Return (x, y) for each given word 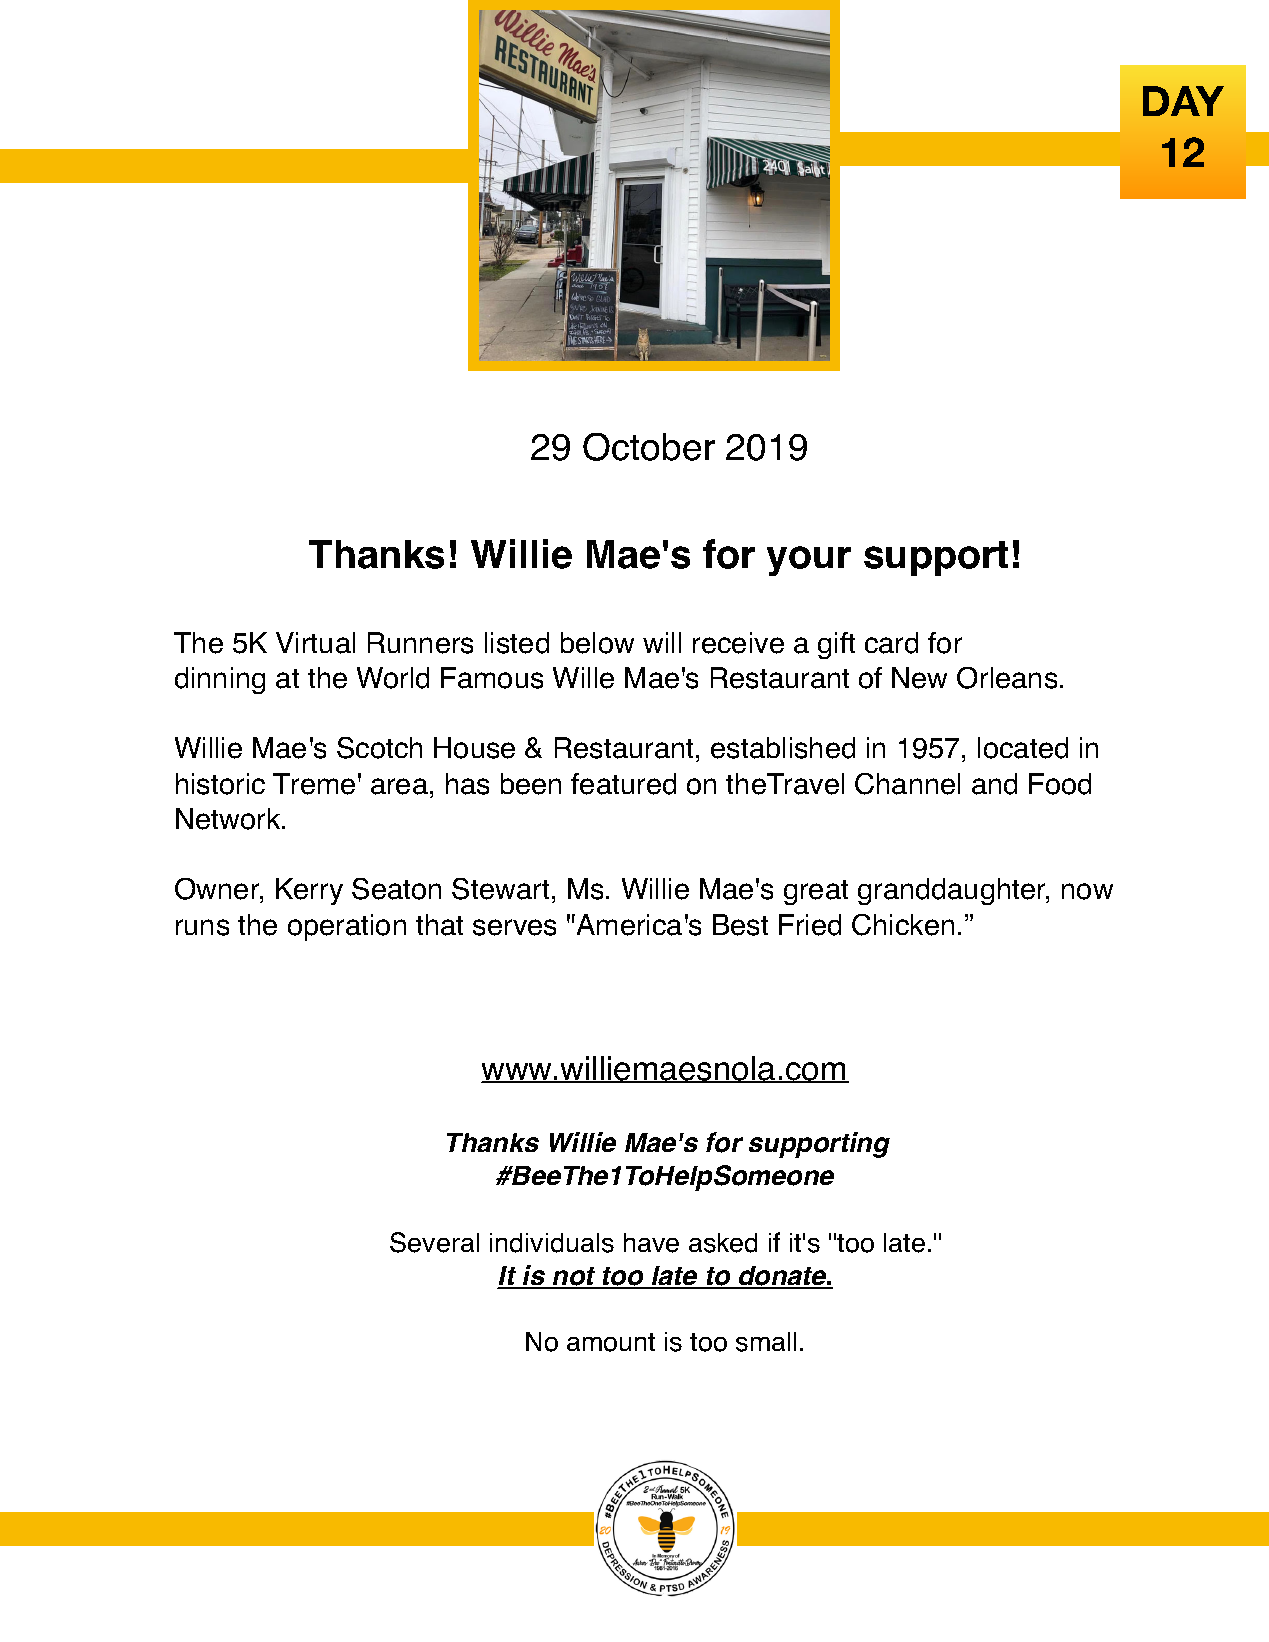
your (809, 561)
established (783, 748)
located (1023, 748)
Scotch (379, 748)
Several (434, 1242)
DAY (1183, 101)
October (649, 447)
